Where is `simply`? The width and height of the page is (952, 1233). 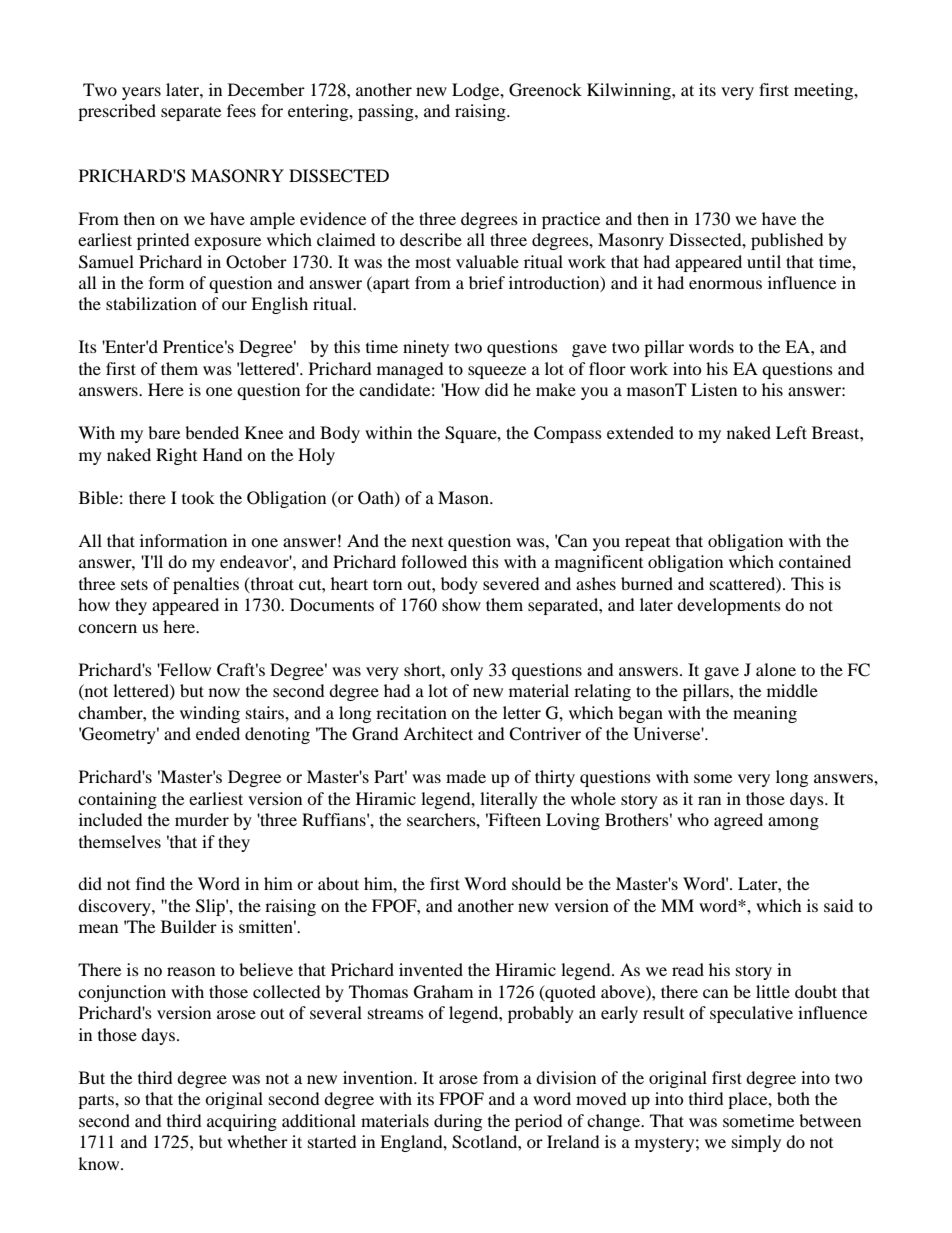 simply is located at coordinates (756, 1143).
